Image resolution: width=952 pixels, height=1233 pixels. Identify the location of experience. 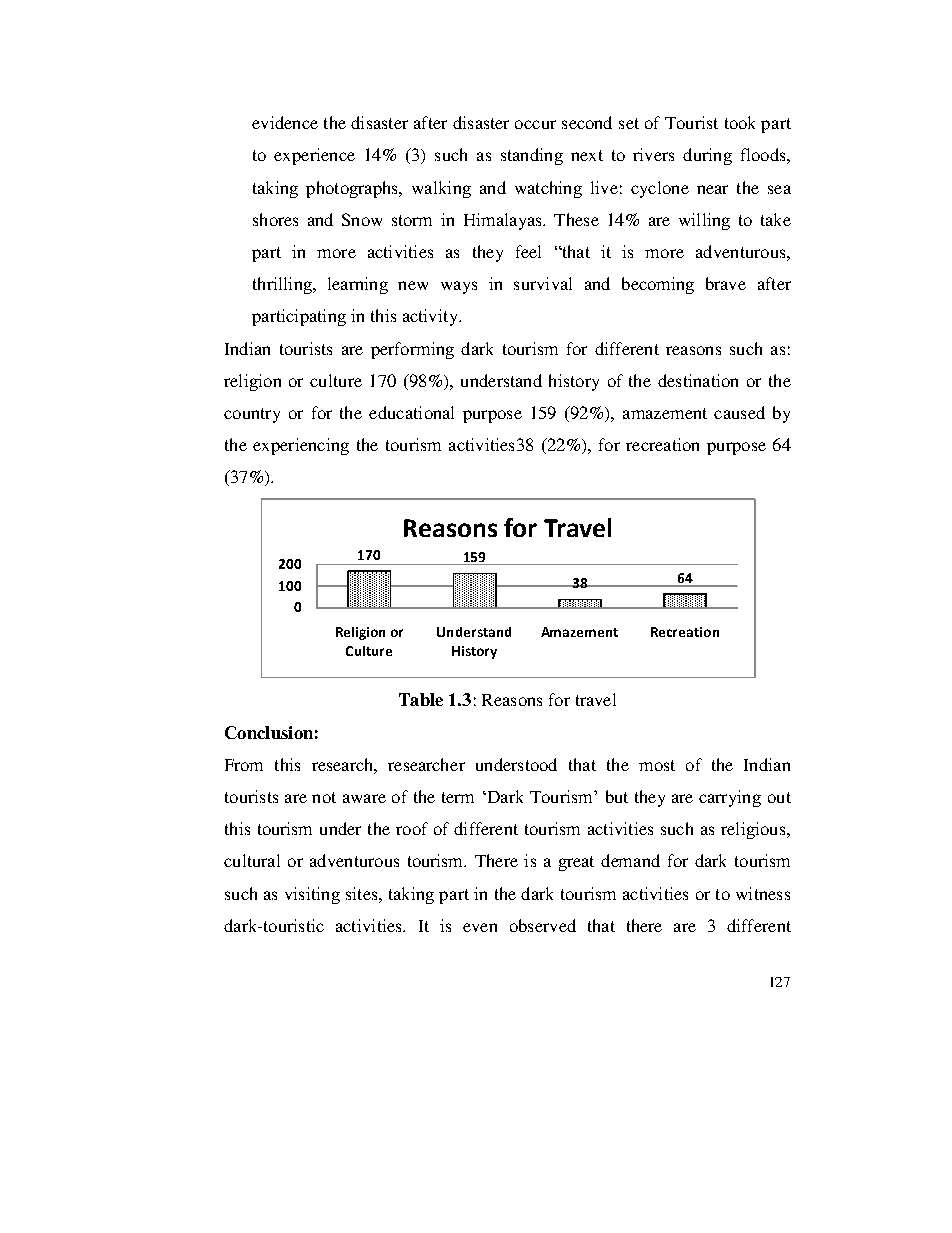
(314, 156).
